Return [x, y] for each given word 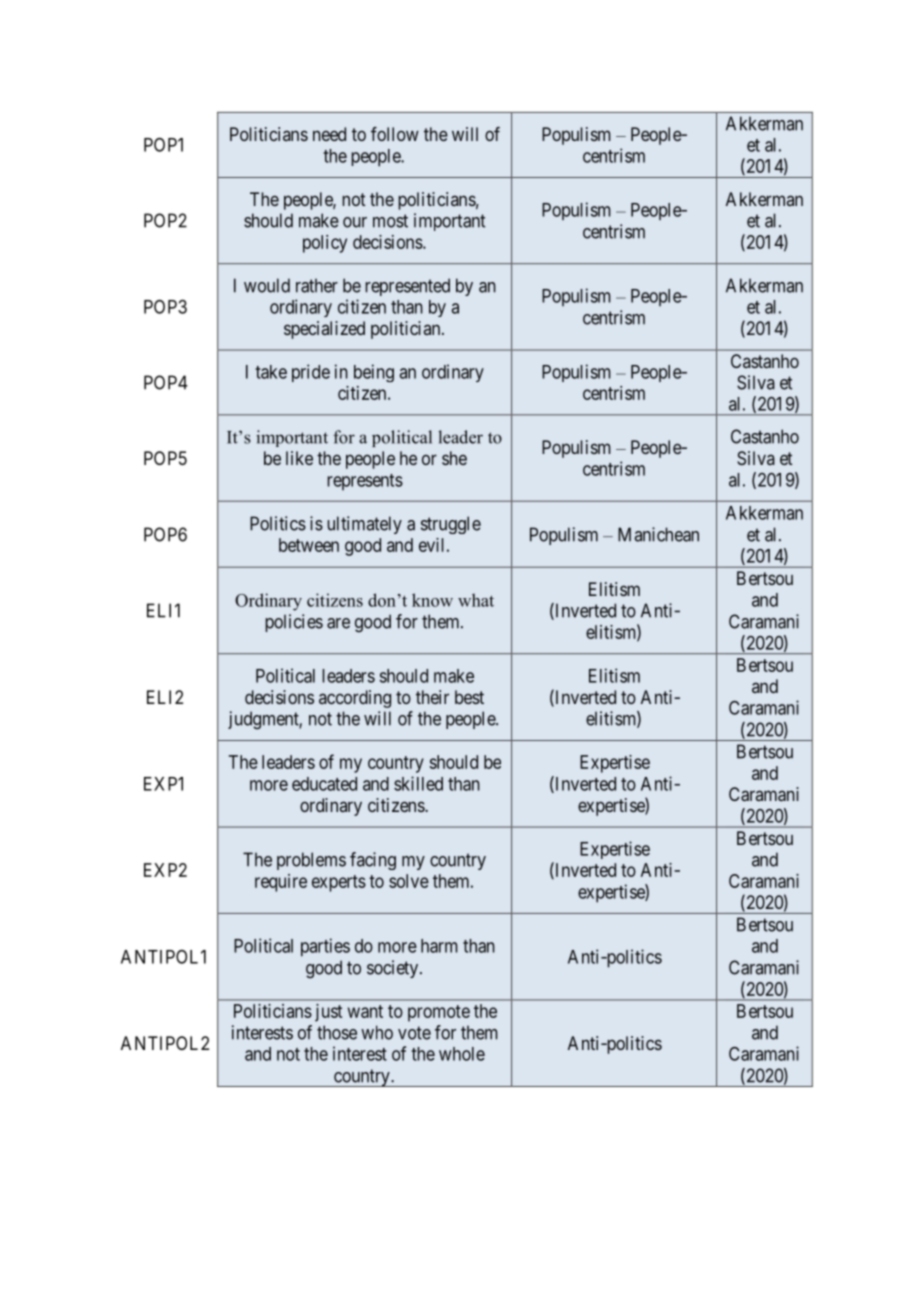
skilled [418, 783]
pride [311, 373]
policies [294, 623]
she [454, 458]
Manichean [658, 534]
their [432, 697]
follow [395, 134]
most [390, 221]
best [469, 697]
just [328, 1013]
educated [324, 784]
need [329, 134]
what [476, 600]
